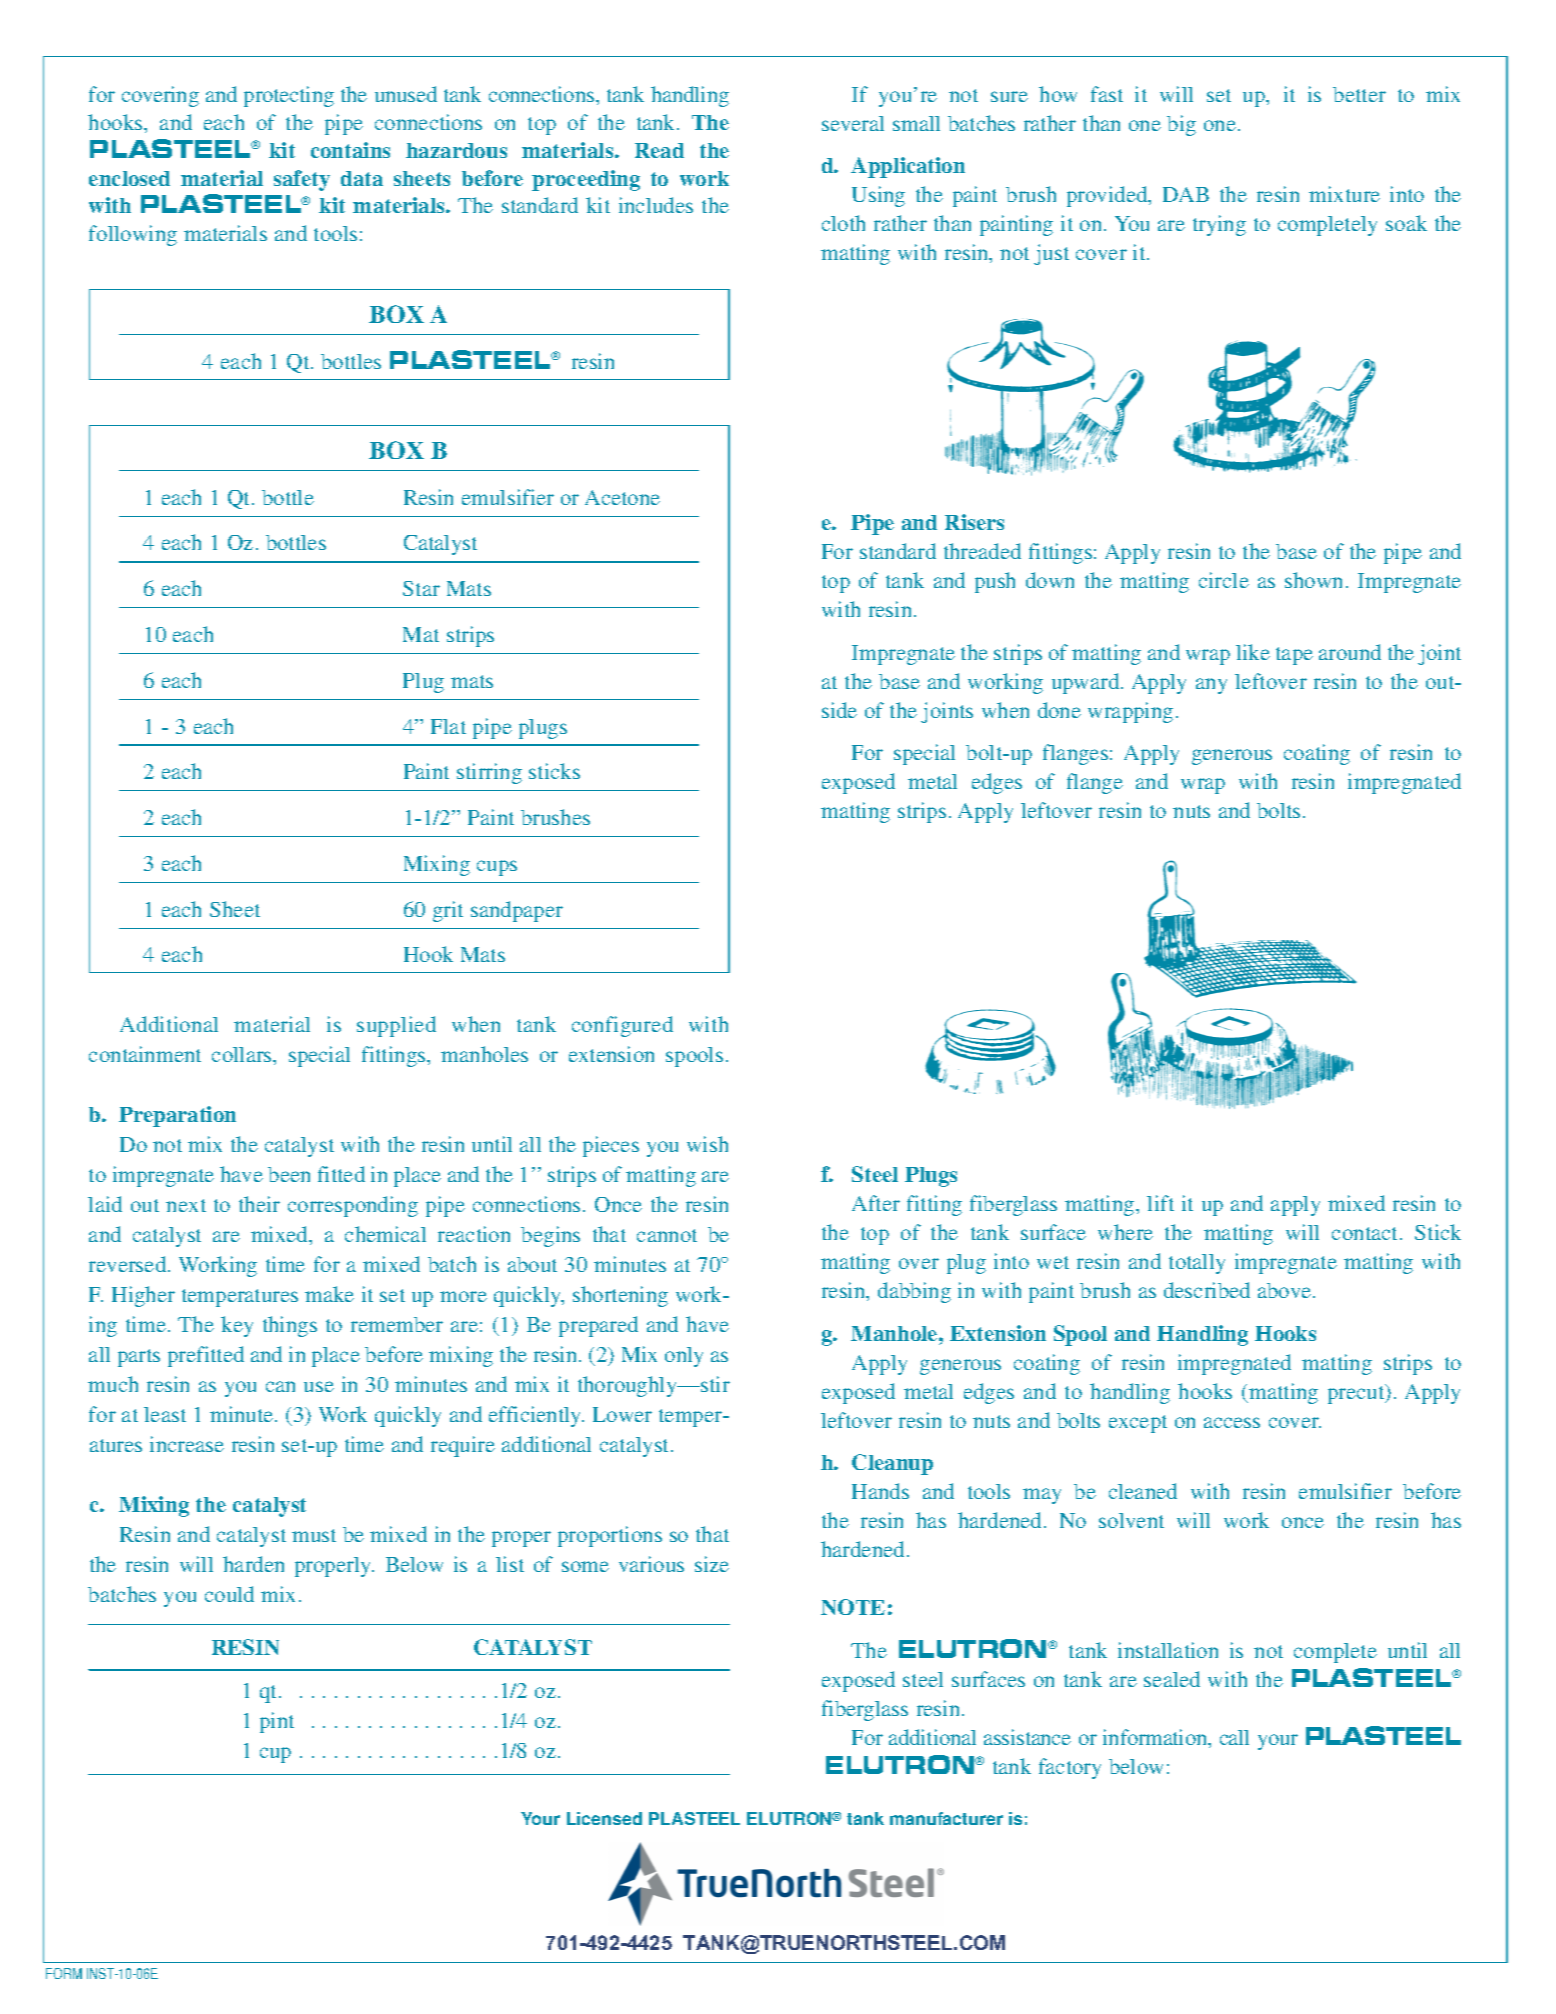 The image size is (1556, 2014). What do you see at coordinates (622, 1026) in the screenshot?
I see `configured` at bounding box center [622, 1026].
